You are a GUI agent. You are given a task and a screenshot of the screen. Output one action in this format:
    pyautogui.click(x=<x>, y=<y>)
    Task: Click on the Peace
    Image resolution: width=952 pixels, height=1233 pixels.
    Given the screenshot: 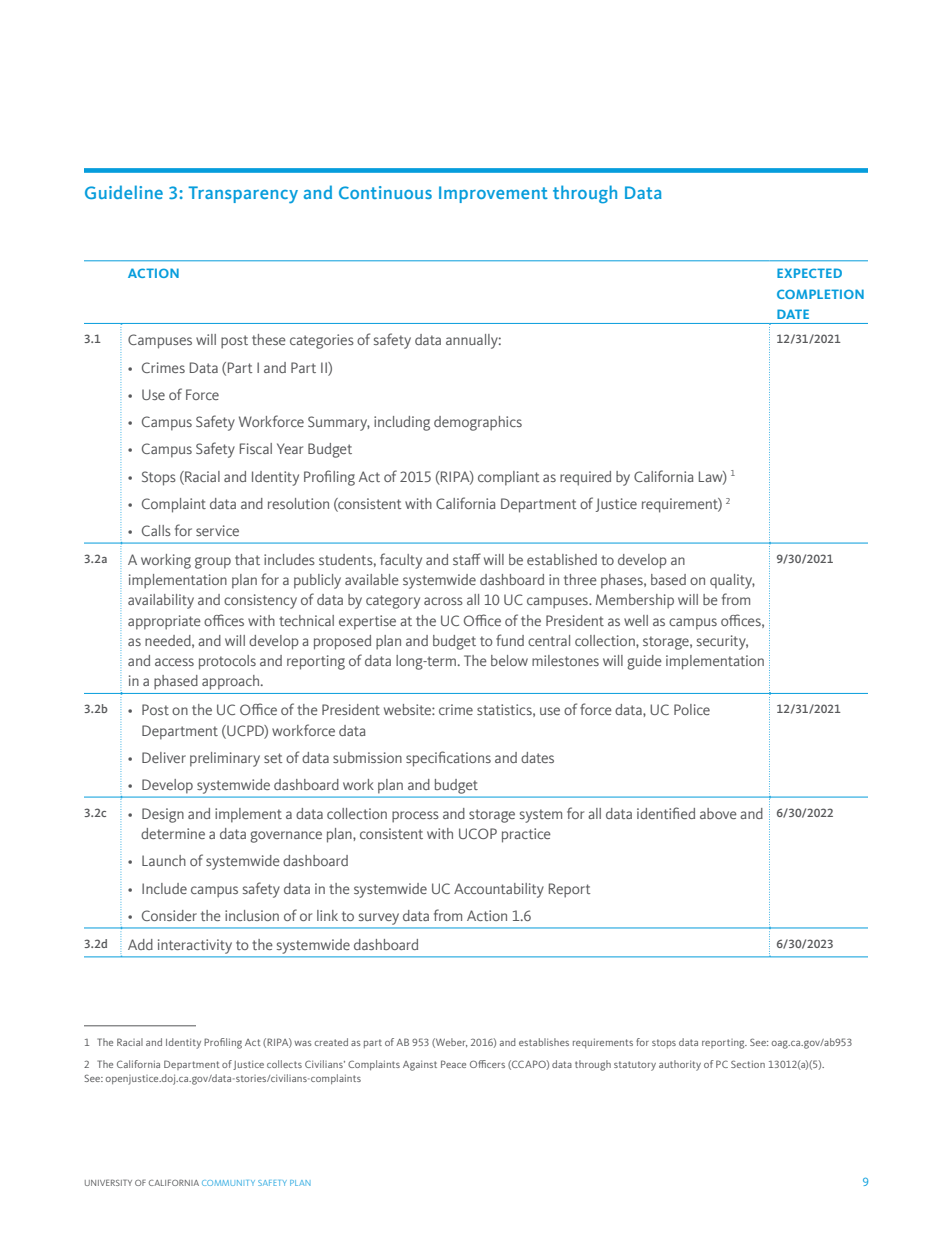 What is the action you would take?
    pyautogui.click(x=453, y=1064)
